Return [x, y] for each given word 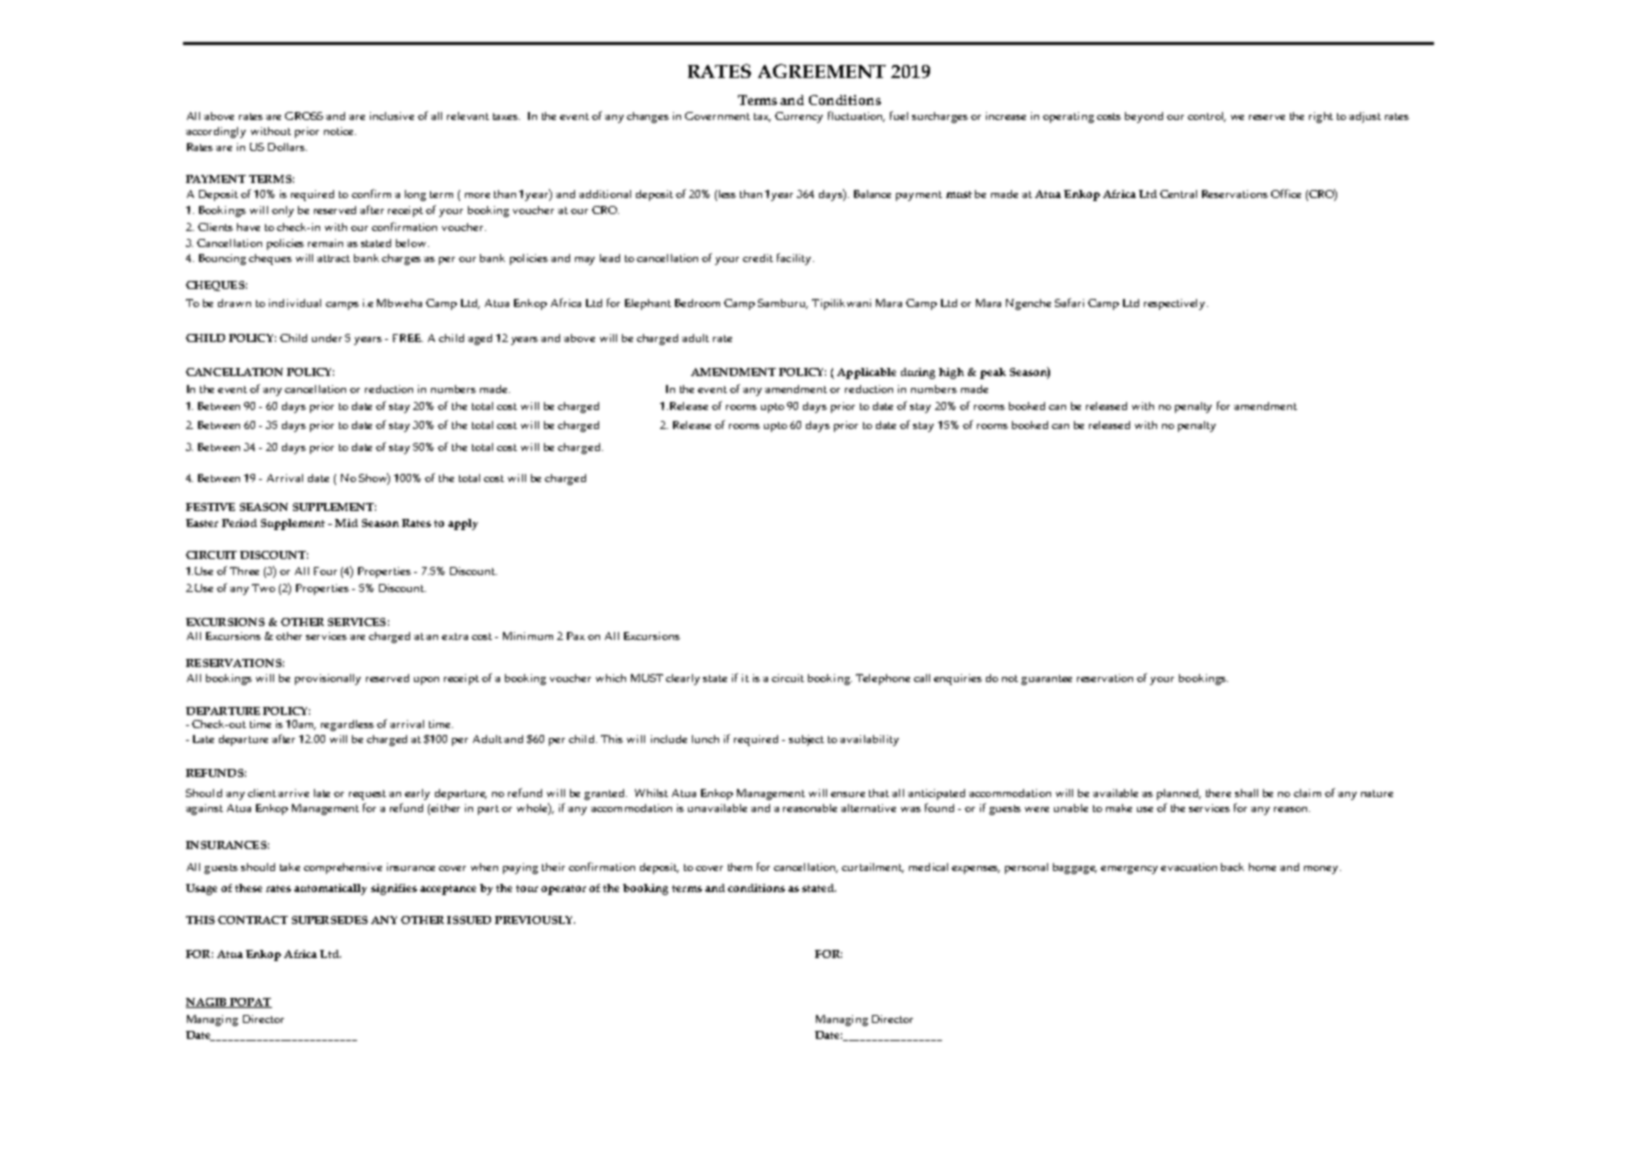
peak [993, 373]
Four [325, 571]
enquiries [958, 679]
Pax [576, 636]
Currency [799, 117]
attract [333, 258]
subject [806, 740]
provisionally [328, 679]
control [1207, 117]
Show [374, 478]
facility [795, 259]
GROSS [304, 116]
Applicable [866, 373]
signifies [394, 889]
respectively [1176, 304]
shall [1246, 793]
